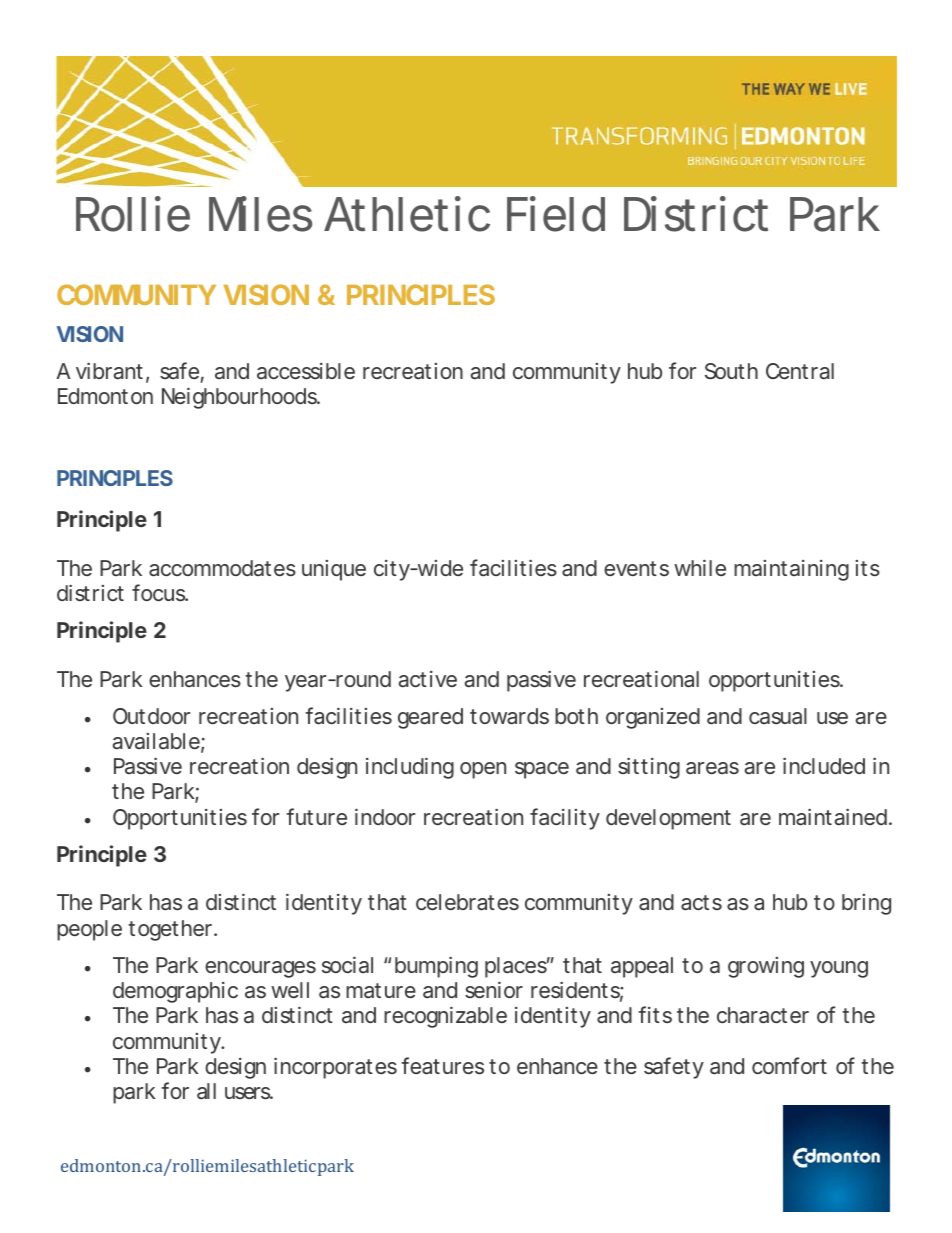 This image has height=1233, width=952. What do you see at coordinates (800, 371) in the image?
I see `Central` at bounding box center [800, 371].
